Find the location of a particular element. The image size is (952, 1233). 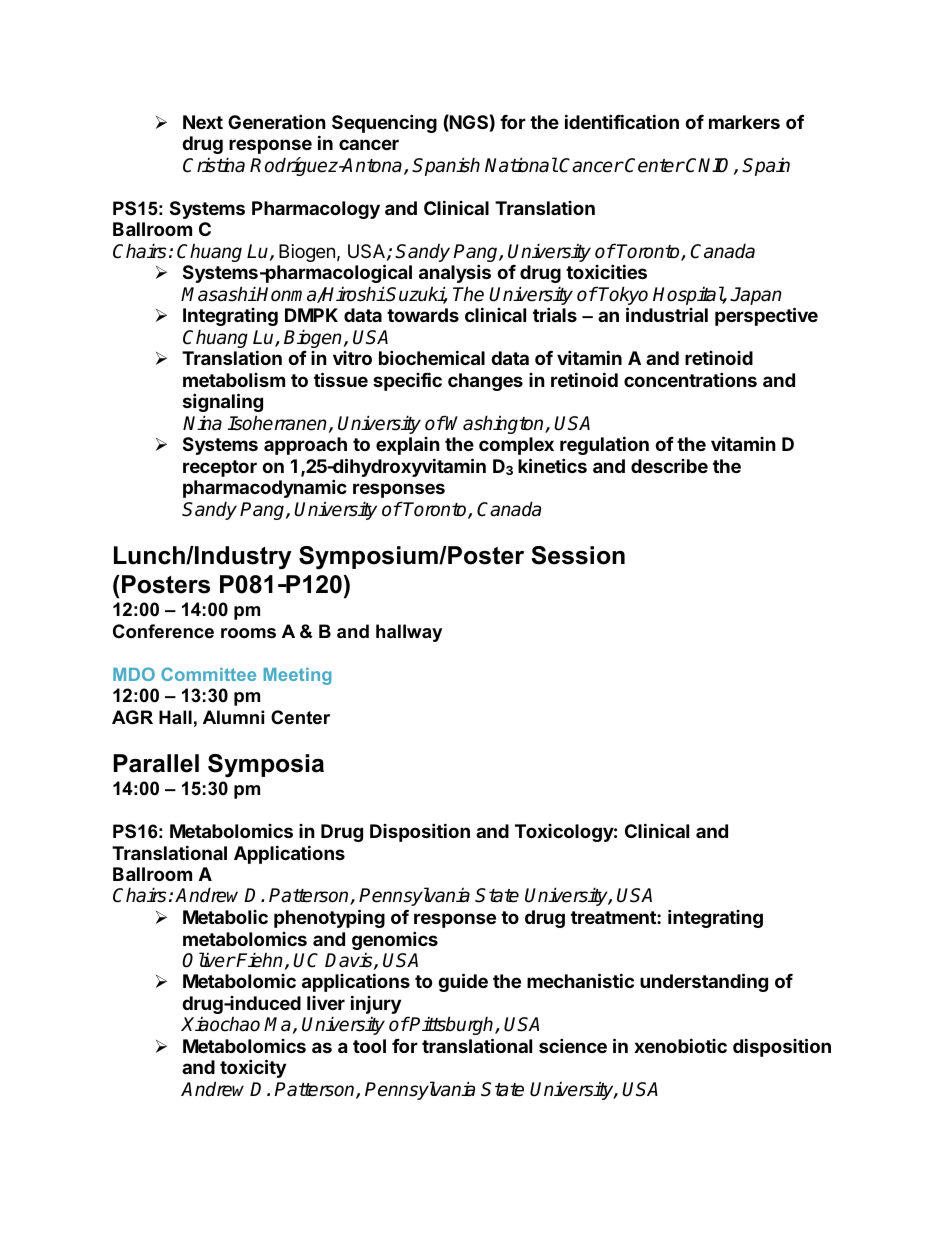

metabolism is located at coordinates (234, 380).
